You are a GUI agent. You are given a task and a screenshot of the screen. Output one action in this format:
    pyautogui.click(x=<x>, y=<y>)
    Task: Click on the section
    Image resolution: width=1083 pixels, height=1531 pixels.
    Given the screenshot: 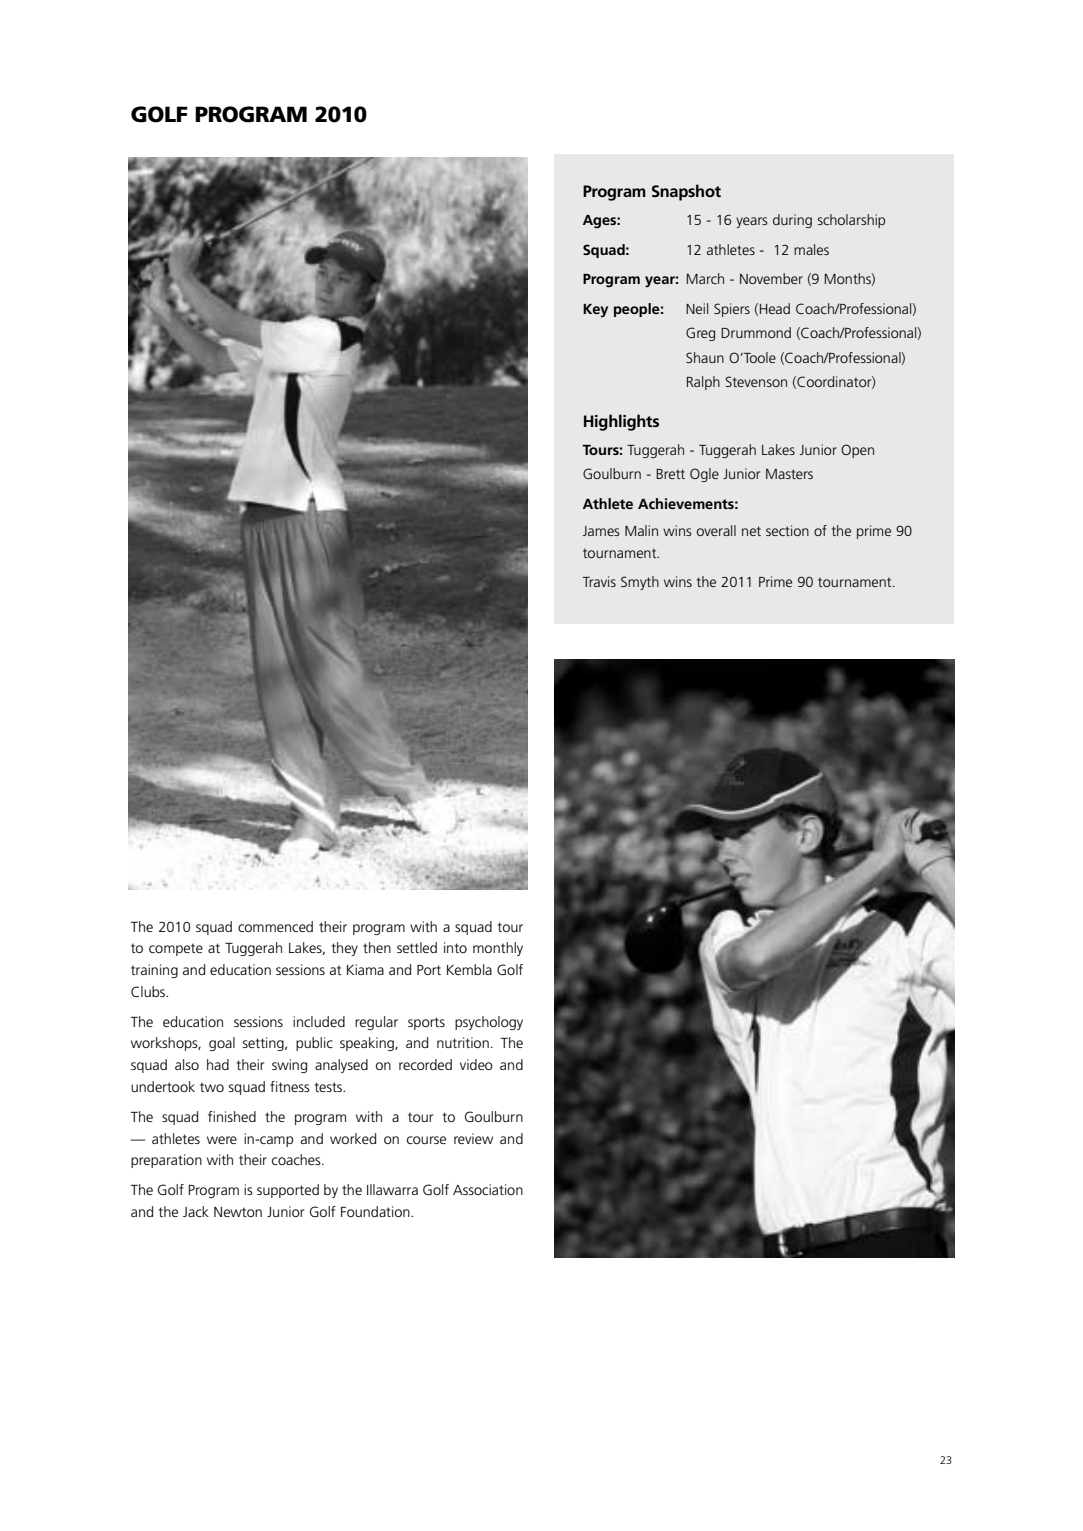 What is the action you would take?
    pyautogui.click(x=787, y=530)
